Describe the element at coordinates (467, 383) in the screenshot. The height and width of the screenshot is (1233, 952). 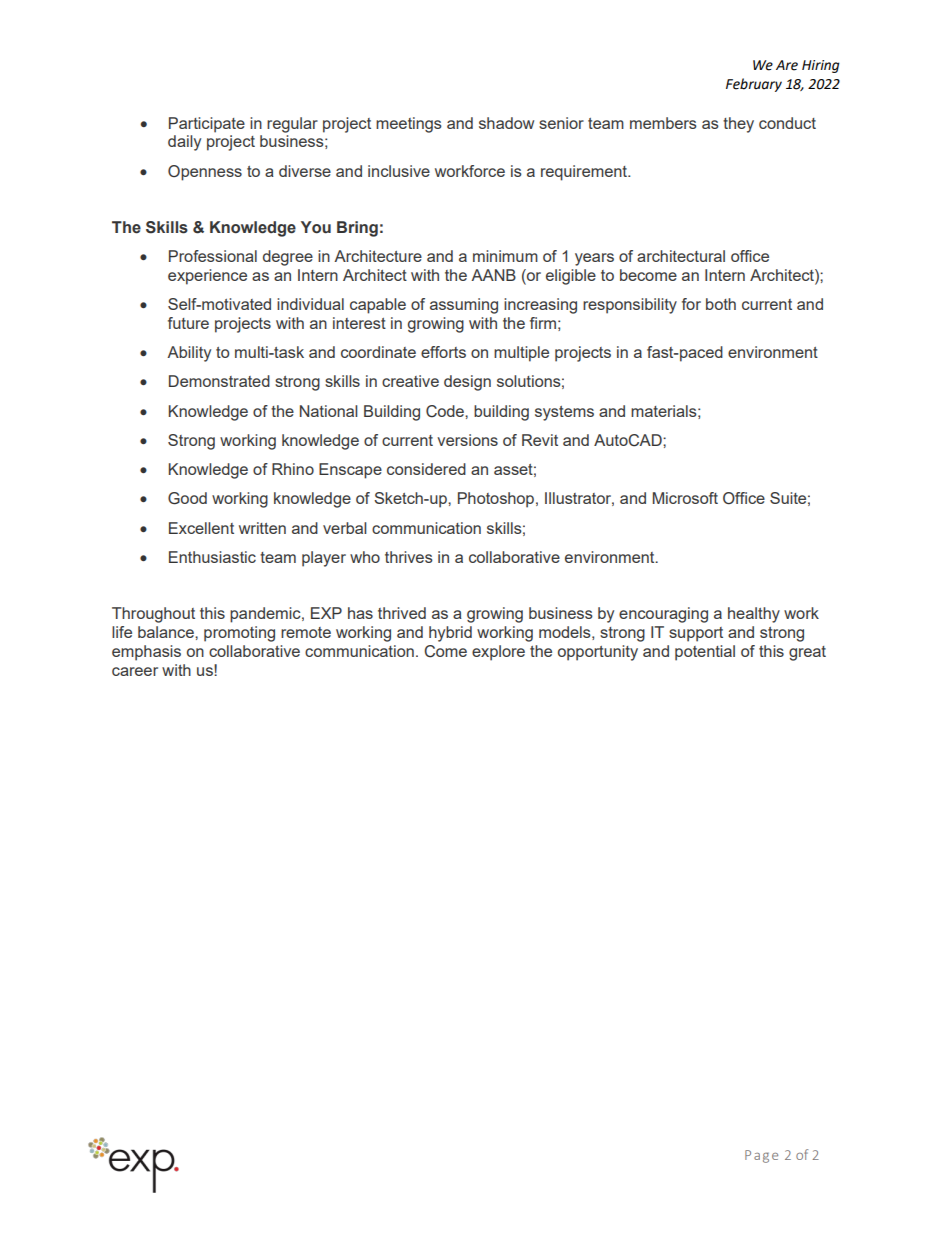
I see `design` at that location.
